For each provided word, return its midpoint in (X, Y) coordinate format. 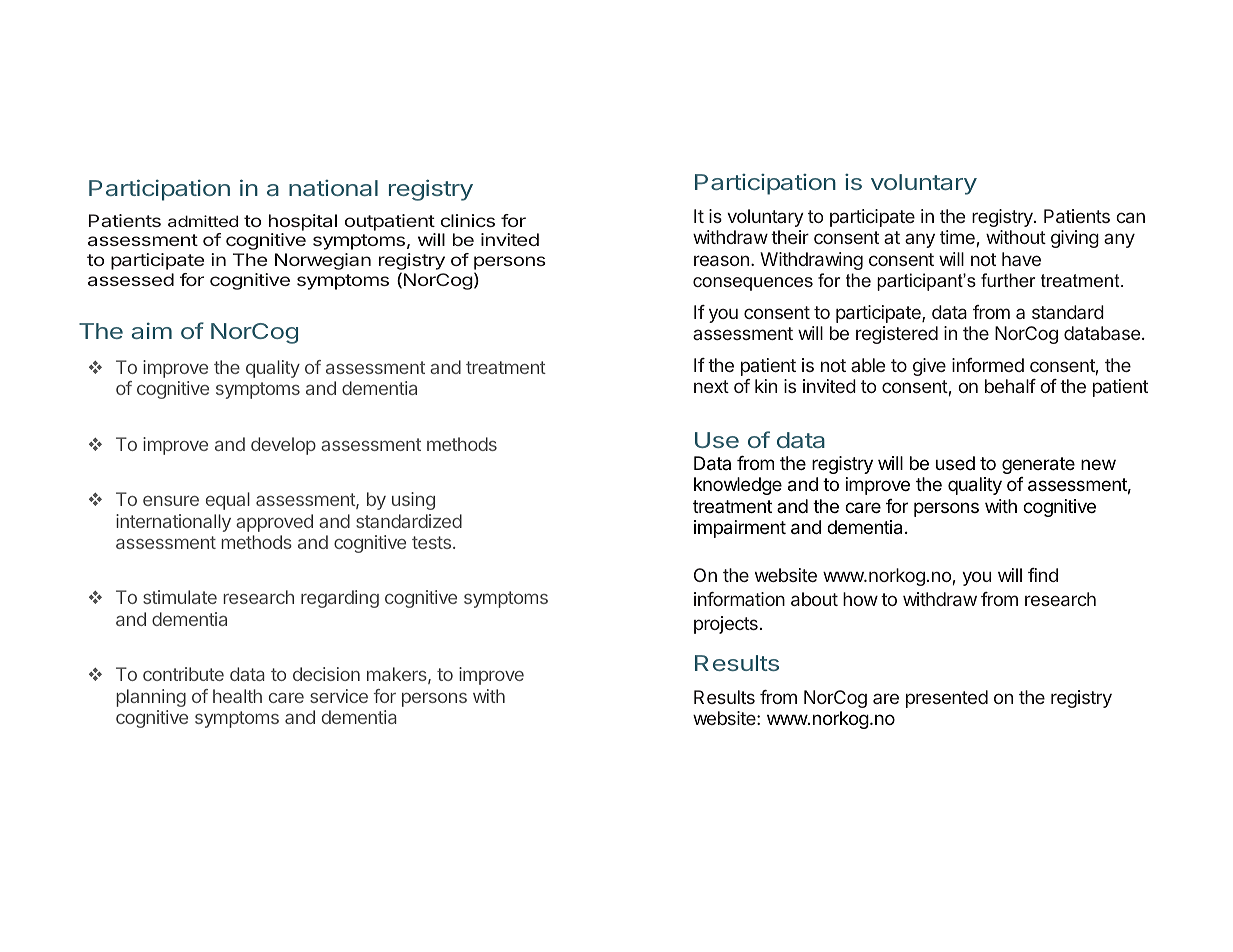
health (237, 696)
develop (283, 446)
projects (726, 625)
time (957, 237)
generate (1038, 465)
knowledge (738, 486)
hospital (303, 222)
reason (721, 260)
